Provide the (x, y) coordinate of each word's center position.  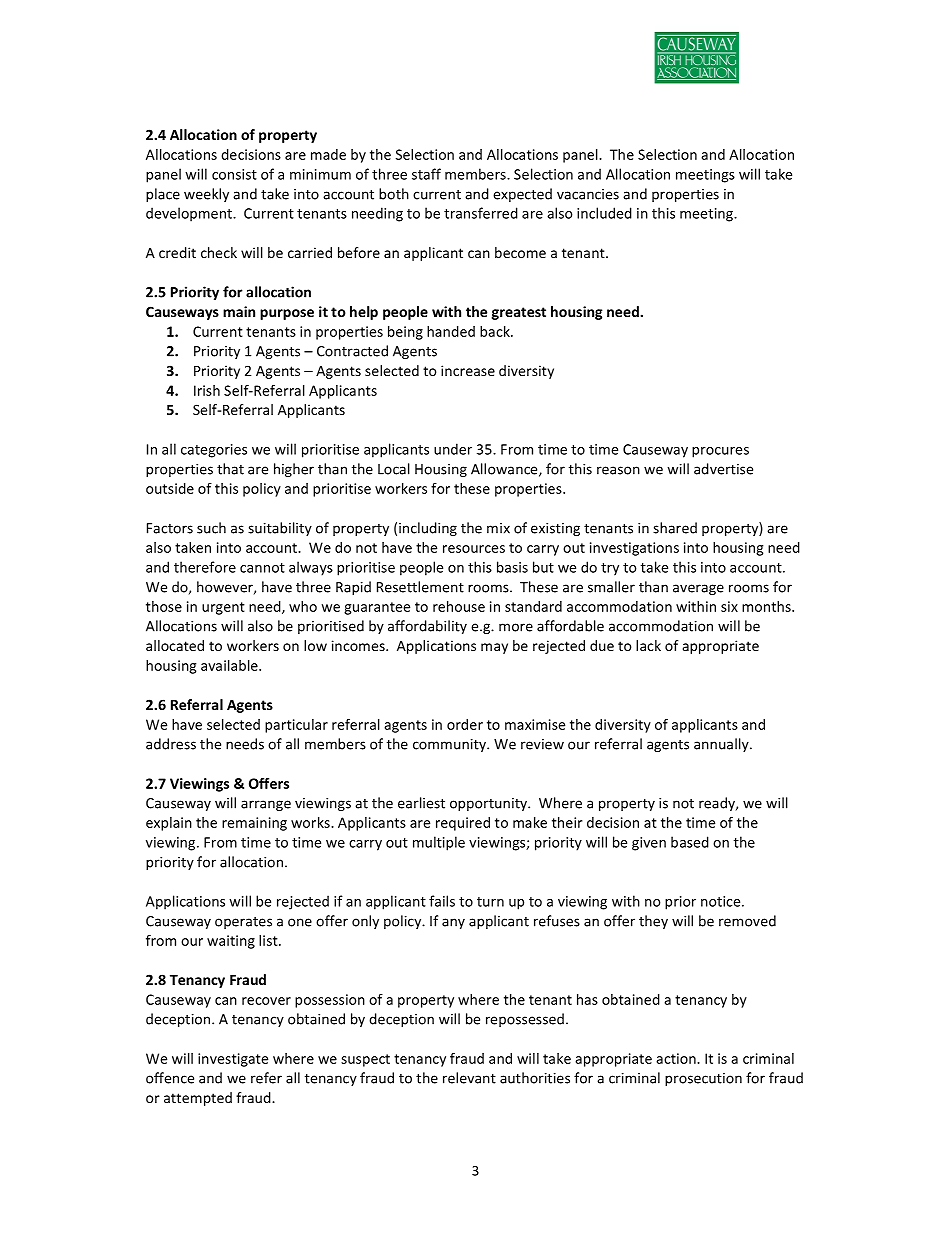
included (604, 213)
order (465, 724)
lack (648, 645)
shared (675, 528)
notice (722, 901)
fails (442, 901)
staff (426, 174)
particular (296, 726)
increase (468, 370)
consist (234, 174)
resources (474, 549)
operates (243, 923)
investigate (233, 1060)
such (211, 528)
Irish (207, 390)
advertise (723, 469)
